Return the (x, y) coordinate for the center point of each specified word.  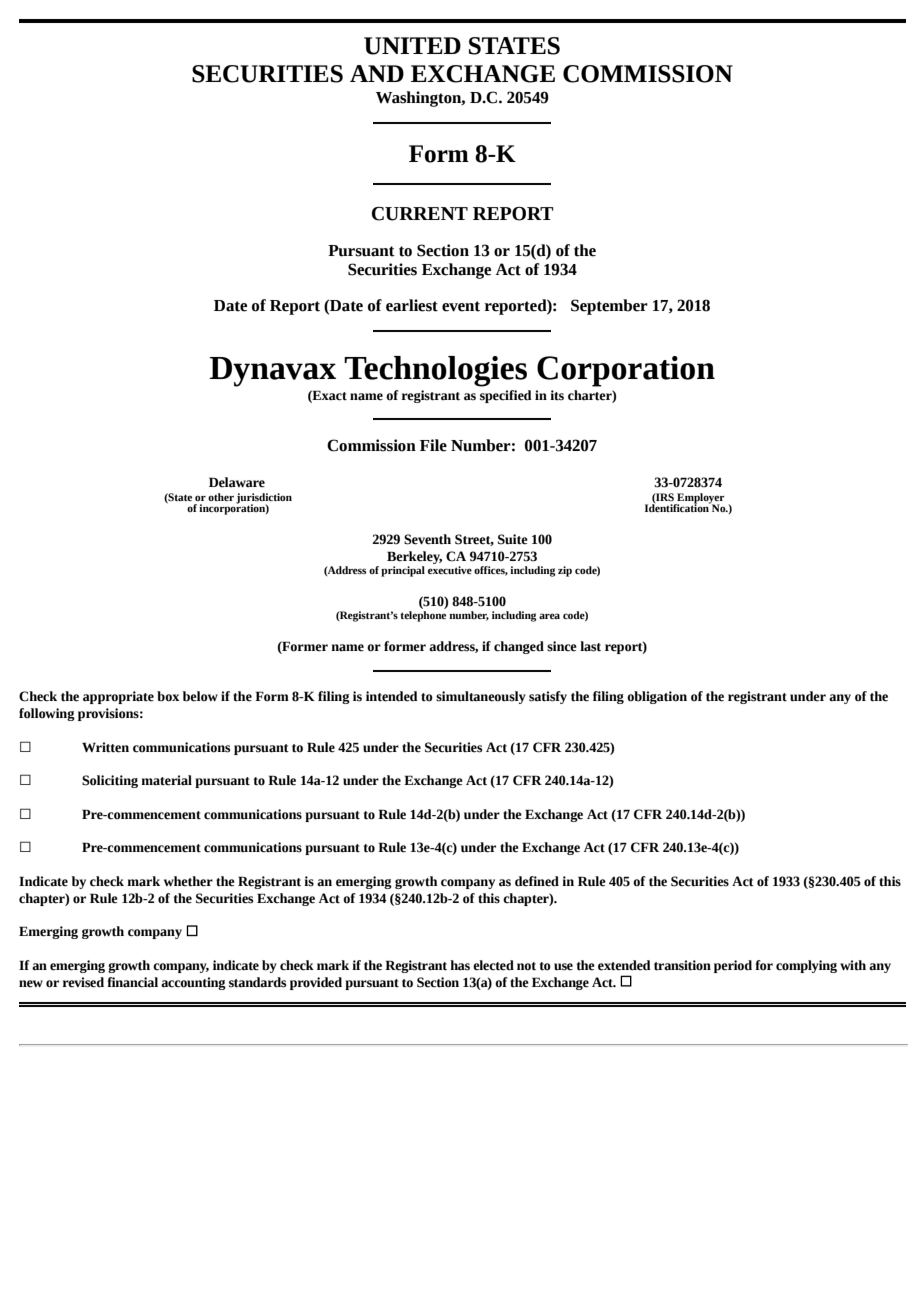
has (460, 965)
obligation (657, 697)
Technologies (435, 371)
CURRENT (420, 214)
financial (132, 982)
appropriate (118, 697)
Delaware (237, 482)
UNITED (412, 46)
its (557, 395)
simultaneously (481, 697)
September (609, 307)
